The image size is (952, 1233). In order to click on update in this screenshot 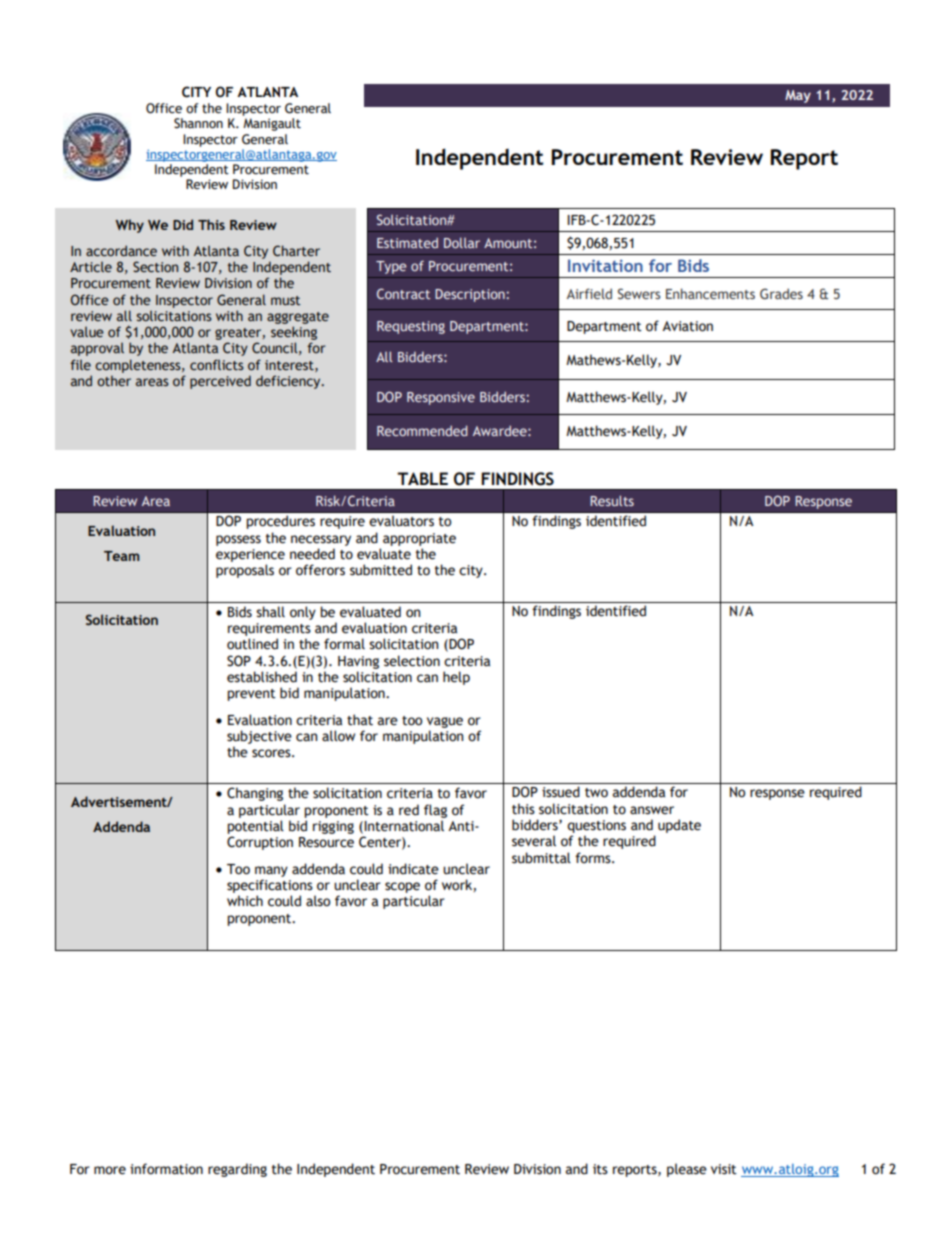, I will do `click(679, 826)`.
